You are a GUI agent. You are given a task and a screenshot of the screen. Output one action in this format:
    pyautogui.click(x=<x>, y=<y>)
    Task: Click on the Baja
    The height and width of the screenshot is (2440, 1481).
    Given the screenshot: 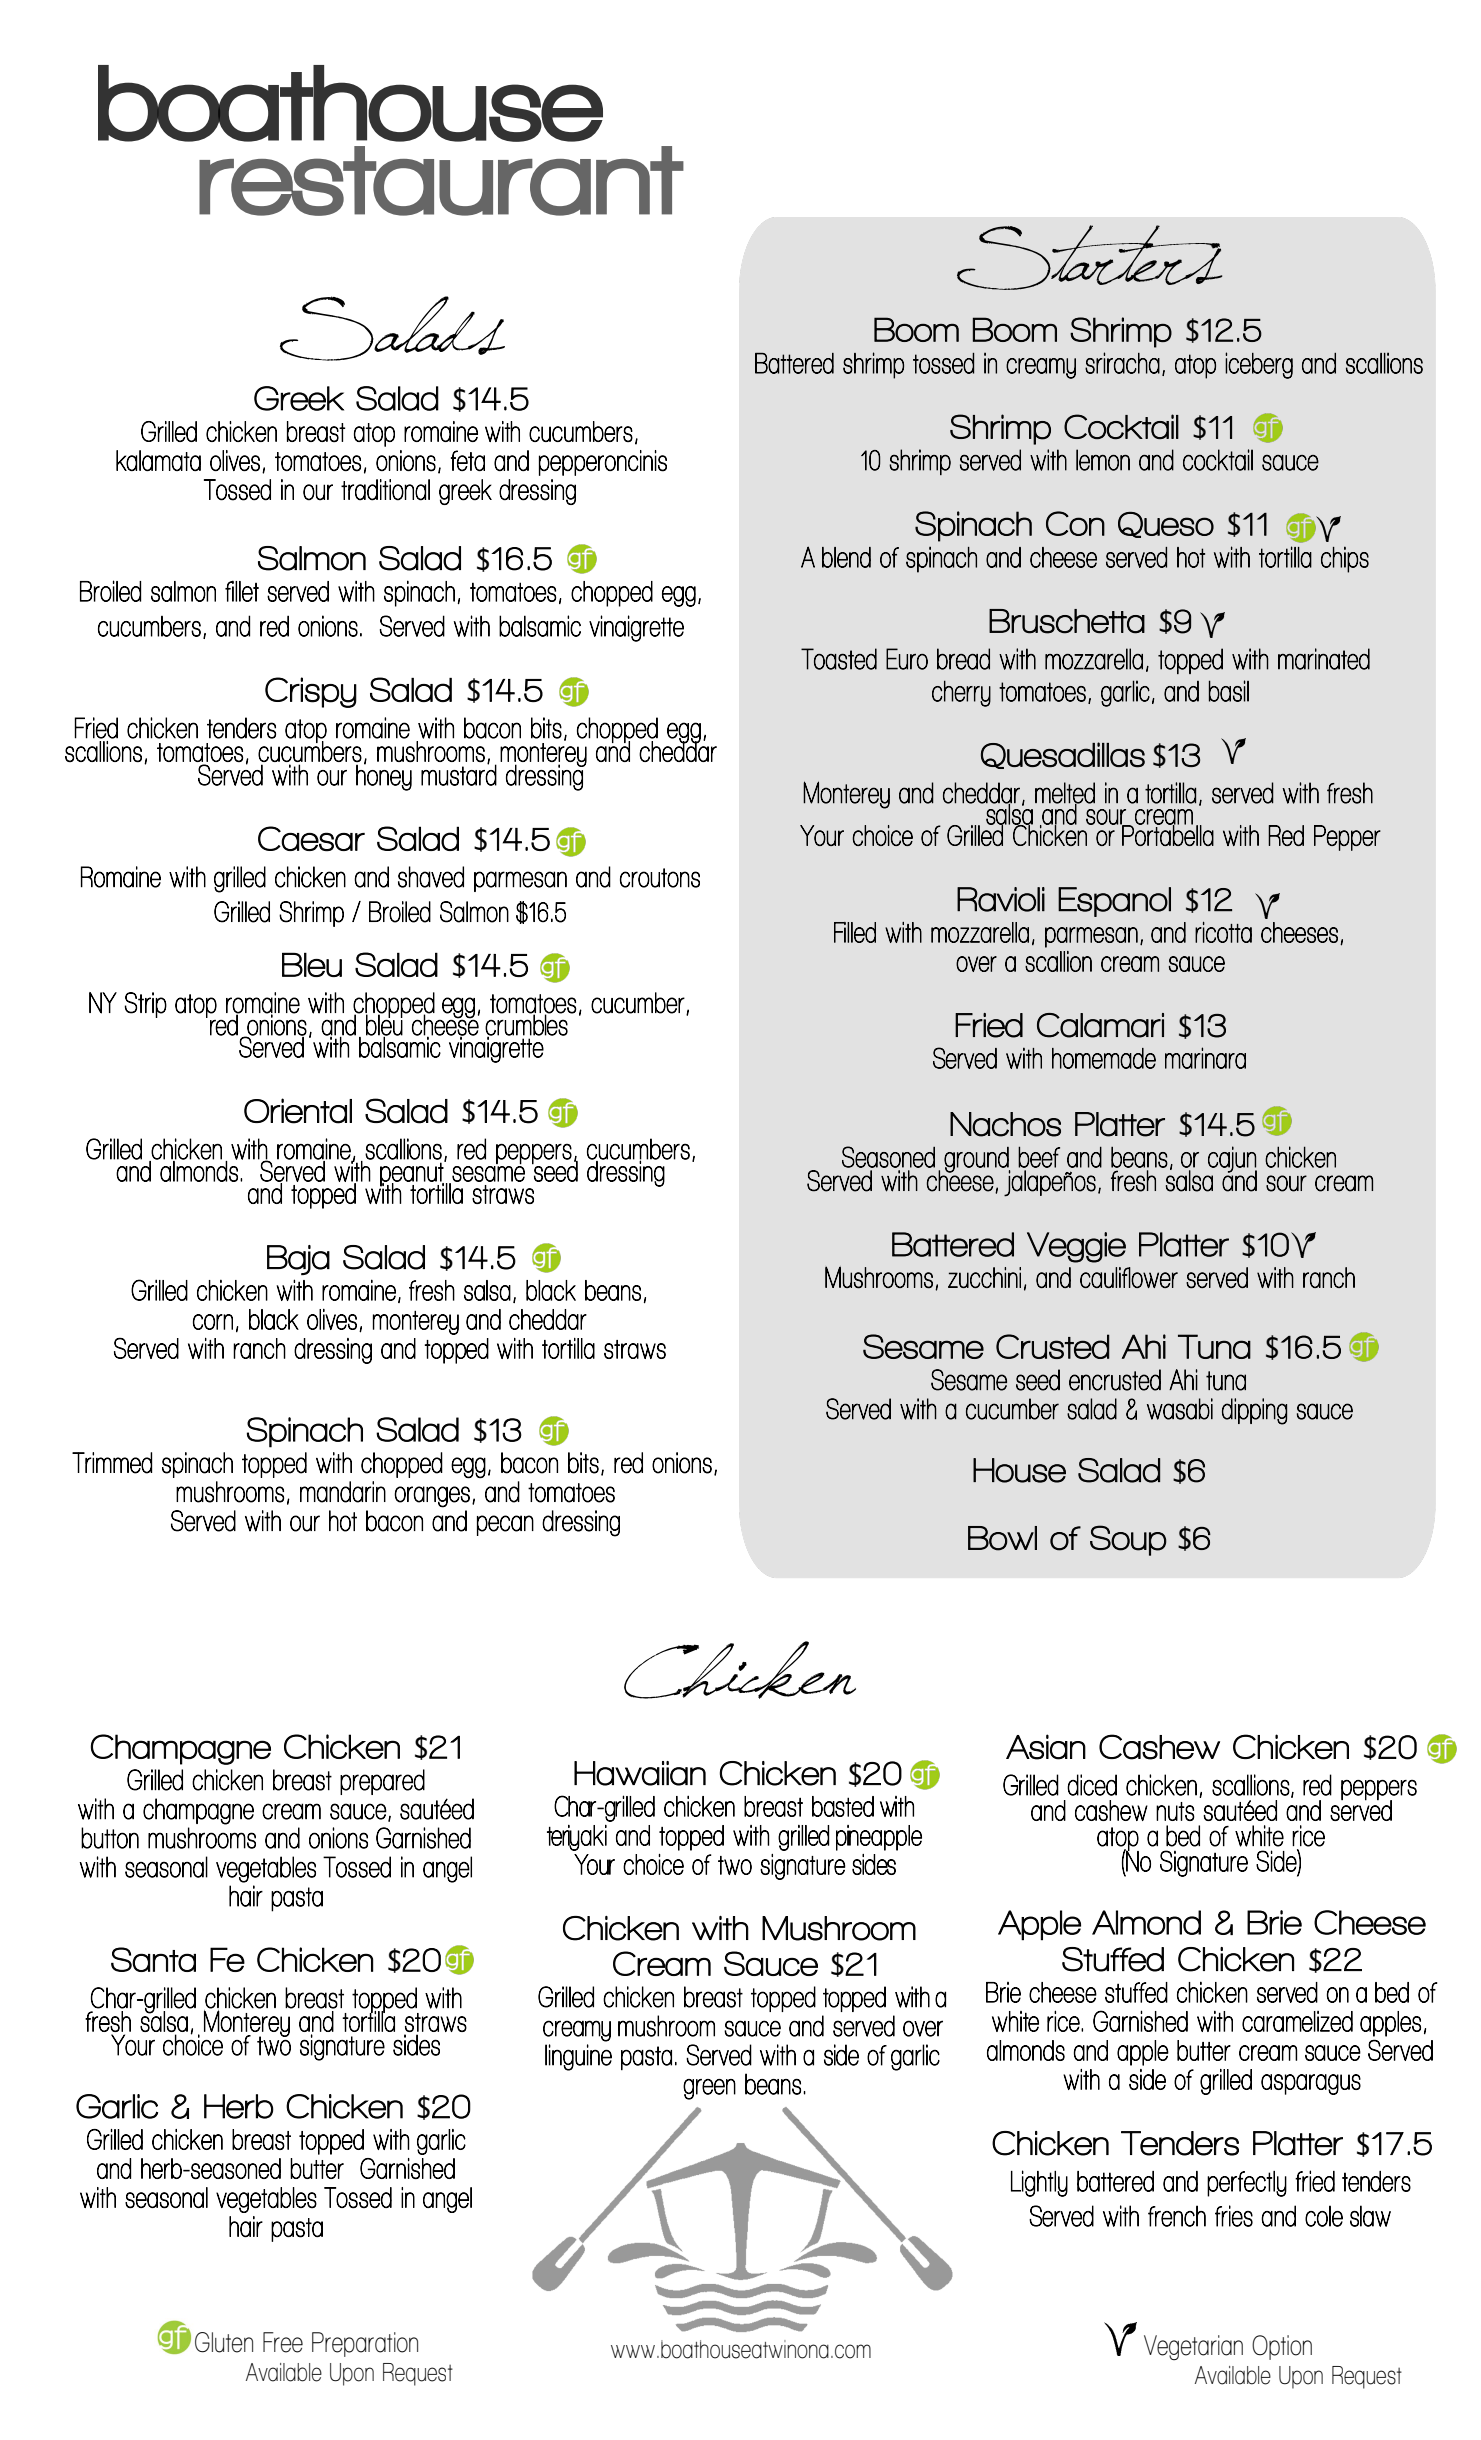 What is the action you would take?
    pyautogui.click(x=298, y=1260)
